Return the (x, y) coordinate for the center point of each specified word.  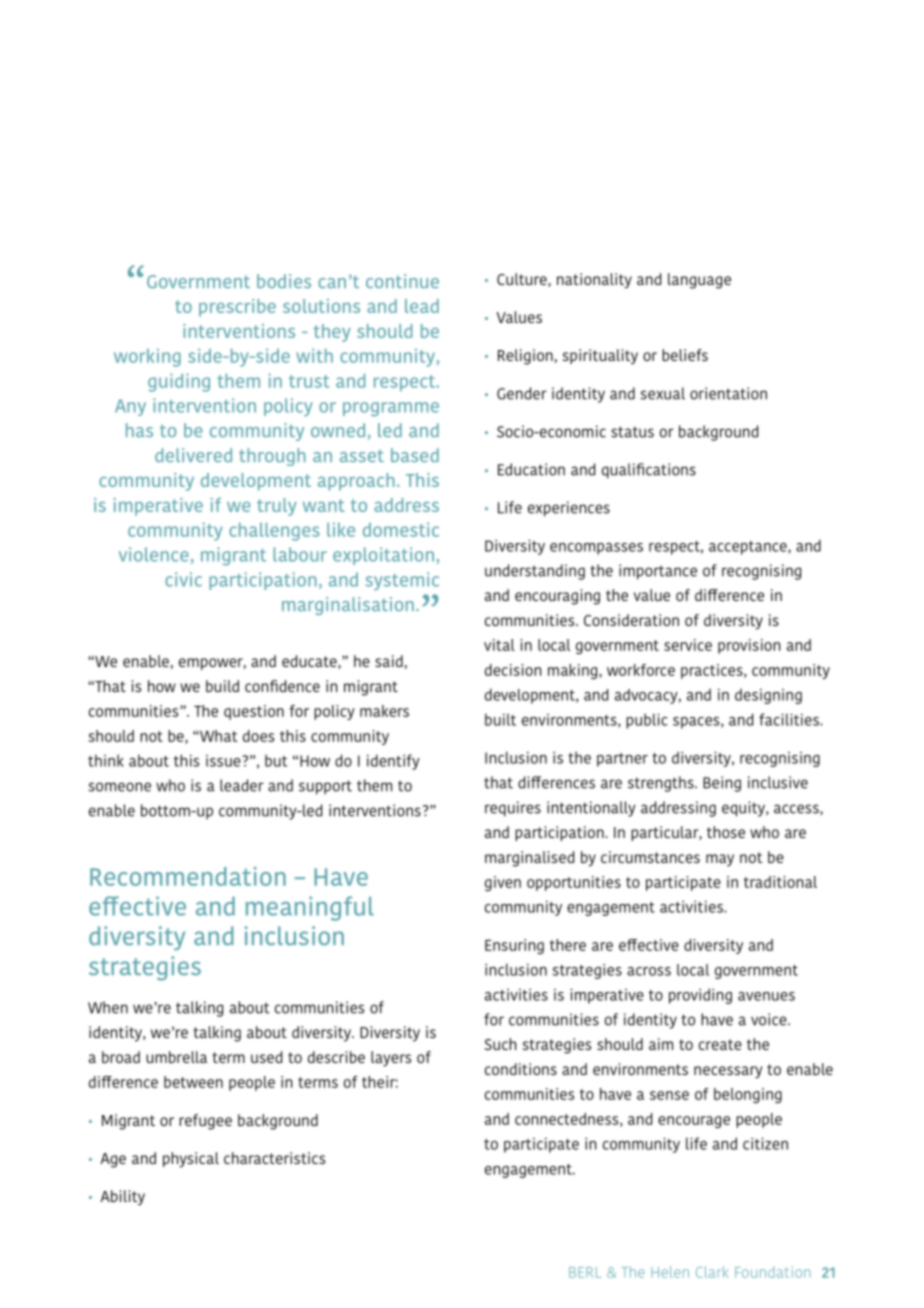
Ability (122, 1197)
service (688, 645)
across (649, 971)
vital (499, 645)
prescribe (237, 308)
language (699, 281)
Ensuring (514, 946)
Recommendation (188, 876)
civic (183, 579)
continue (402, 281)
